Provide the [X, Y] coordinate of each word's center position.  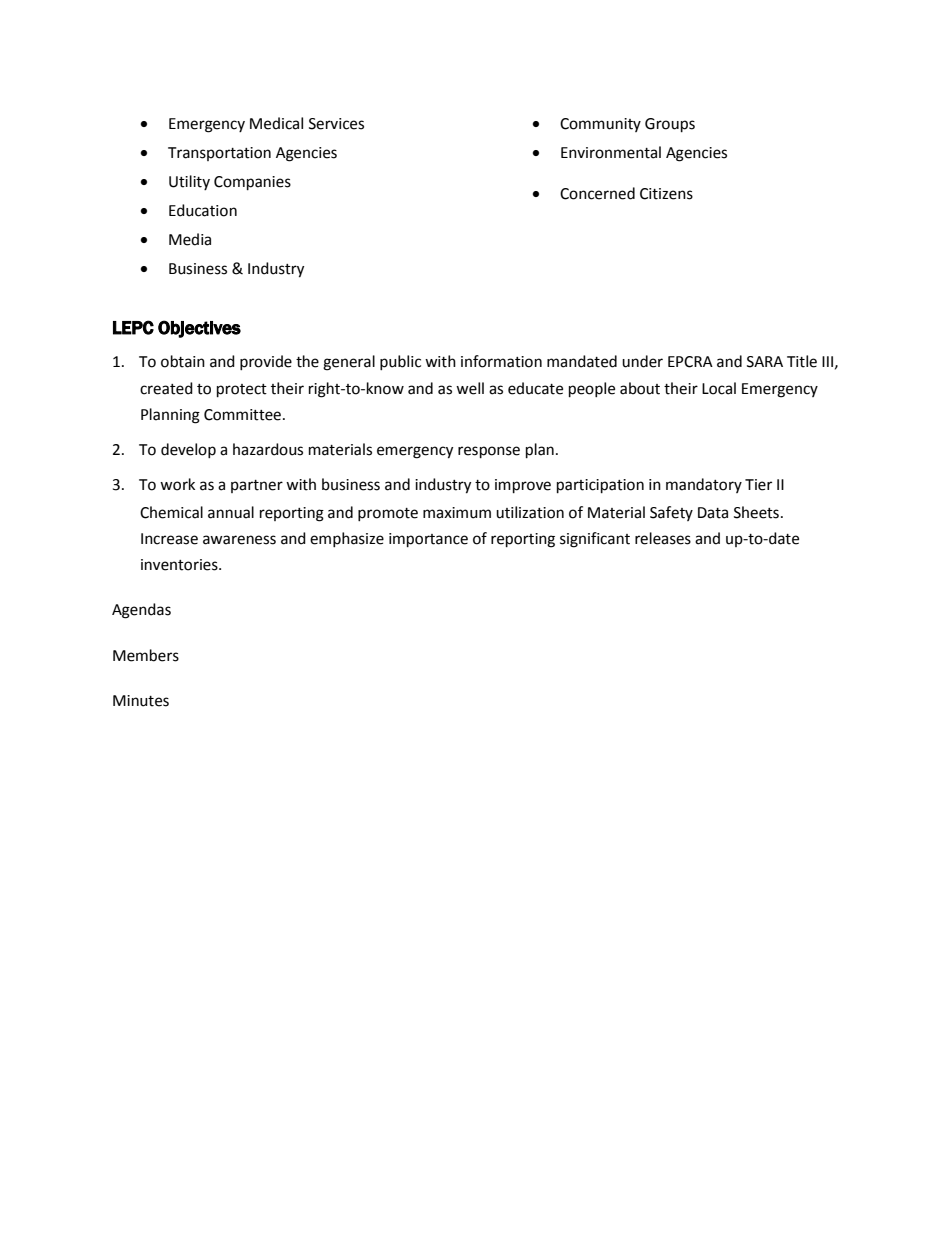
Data [713, 513]
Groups [670, 125]
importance [428, 540]
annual [231, 512]
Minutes [141, 701]
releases [663, 538]
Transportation [219, 154]
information [501, 361]
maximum [457, 513]
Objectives [199, 329]
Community [600, 125]
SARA [765, 362]
